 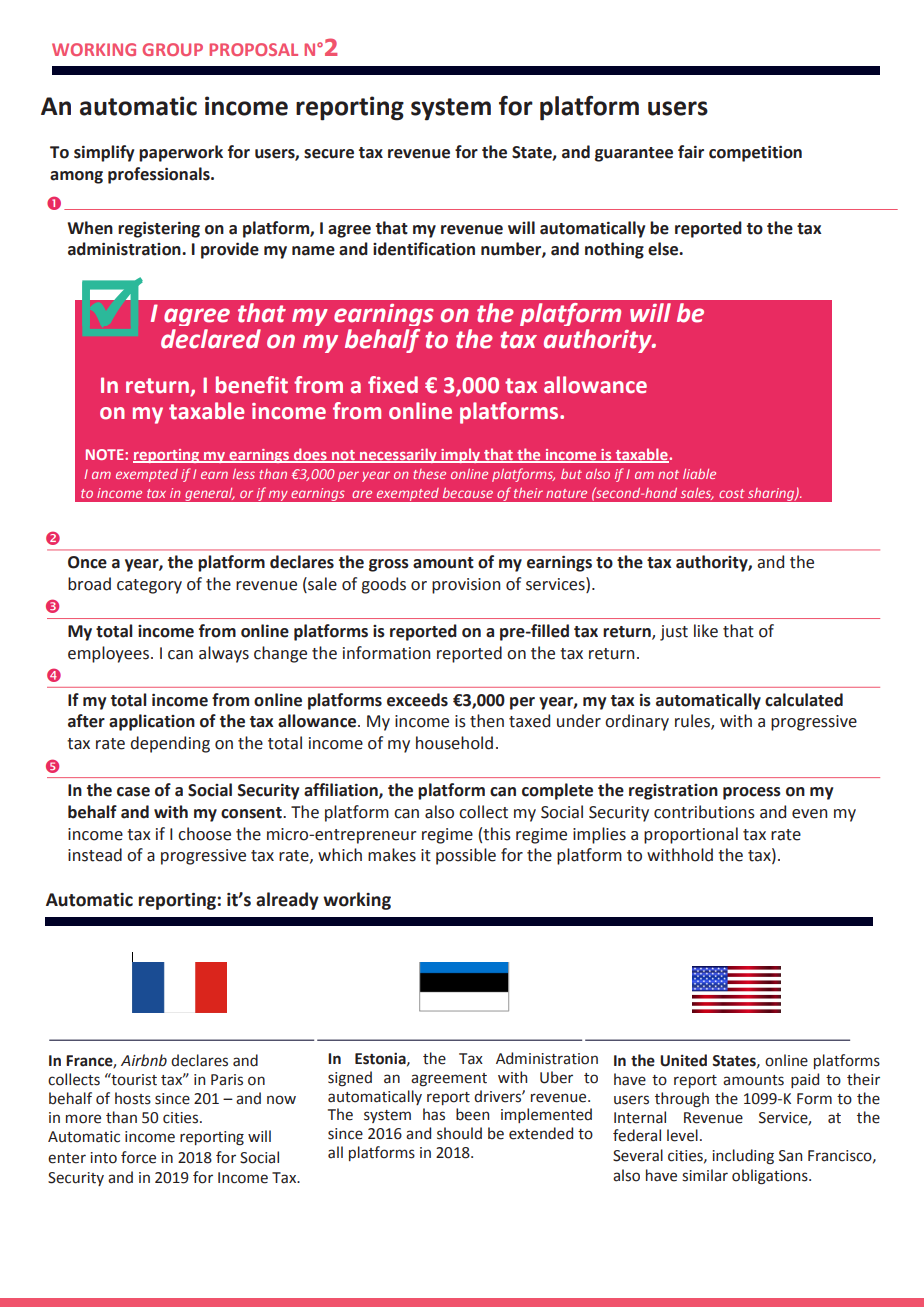 What do you see at coordinates (706, 631) in the document?
I see `like` at bounding box center [706, 631].
